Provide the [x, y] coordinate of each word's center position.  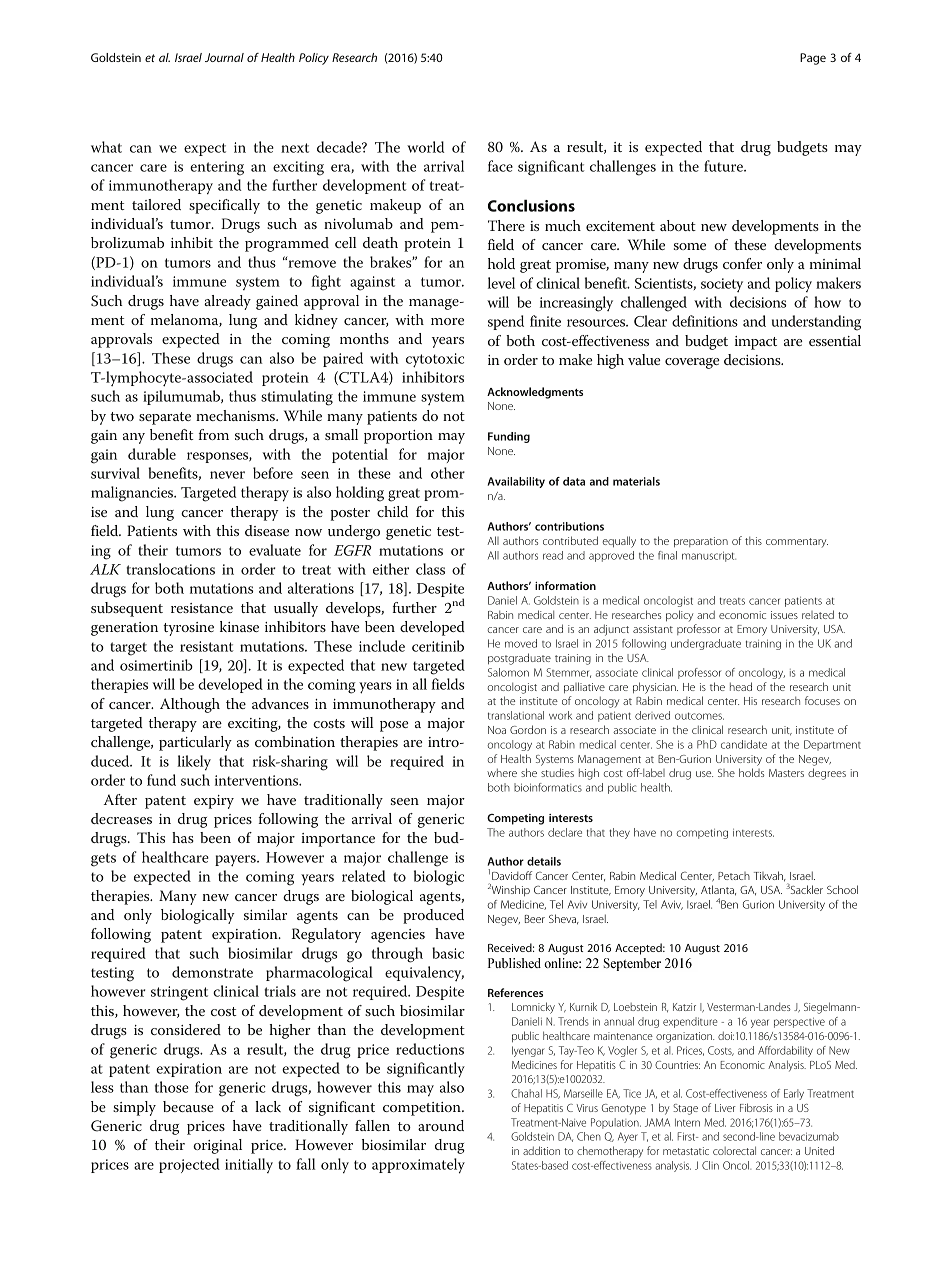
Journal [224, 57]
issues [784, 615]
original [217, 1146]
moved [521, 643]
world [425, 147]
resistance [202, 608]
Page [813, 59]
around [441, 1125]
